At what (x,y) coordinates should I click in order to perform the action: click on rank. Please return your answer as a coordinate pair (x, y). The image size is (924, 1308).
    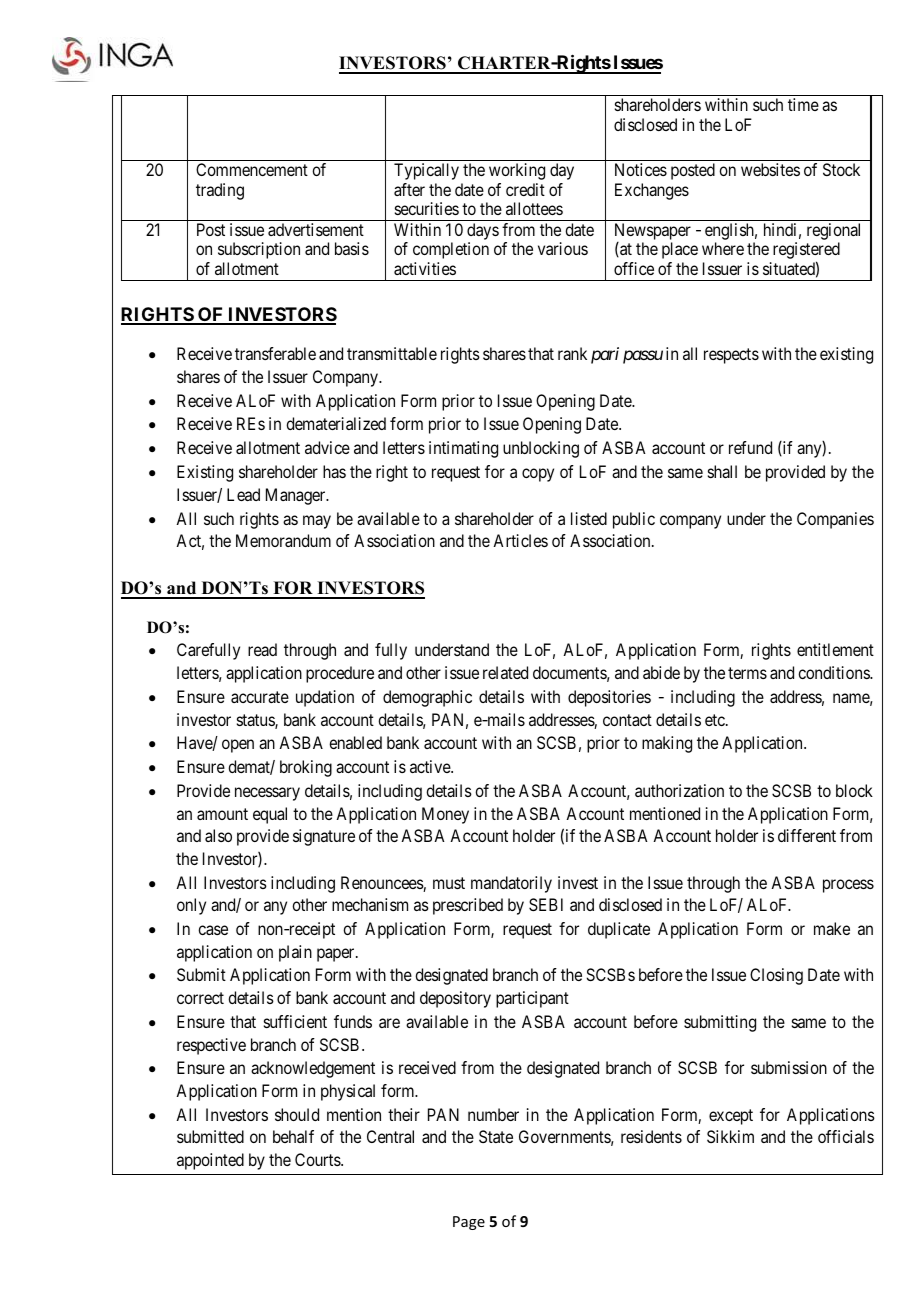
    Looking at the image, I should click on (572, 353).
